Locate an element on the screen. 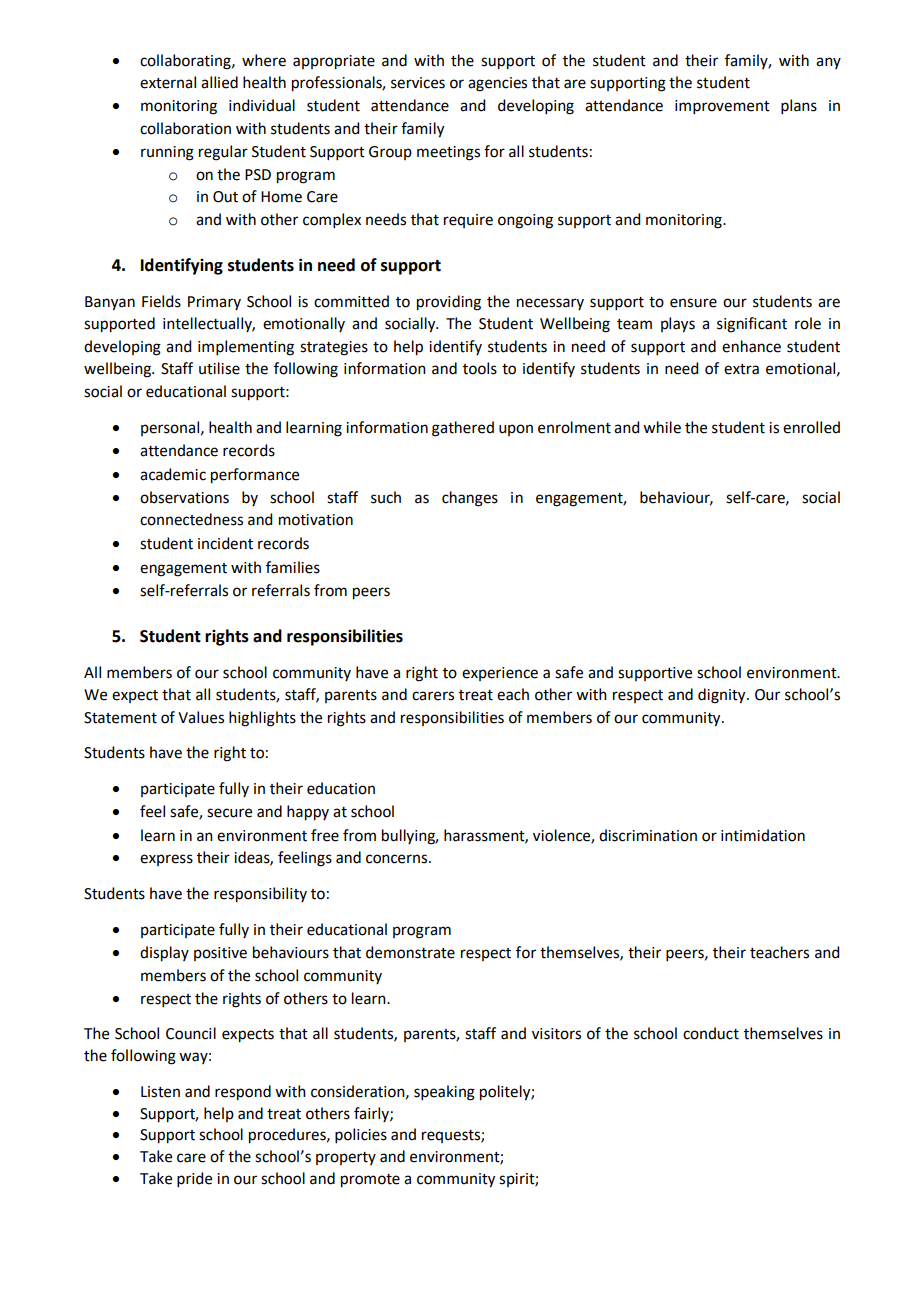  allied is located at coordinates (219, 82).
